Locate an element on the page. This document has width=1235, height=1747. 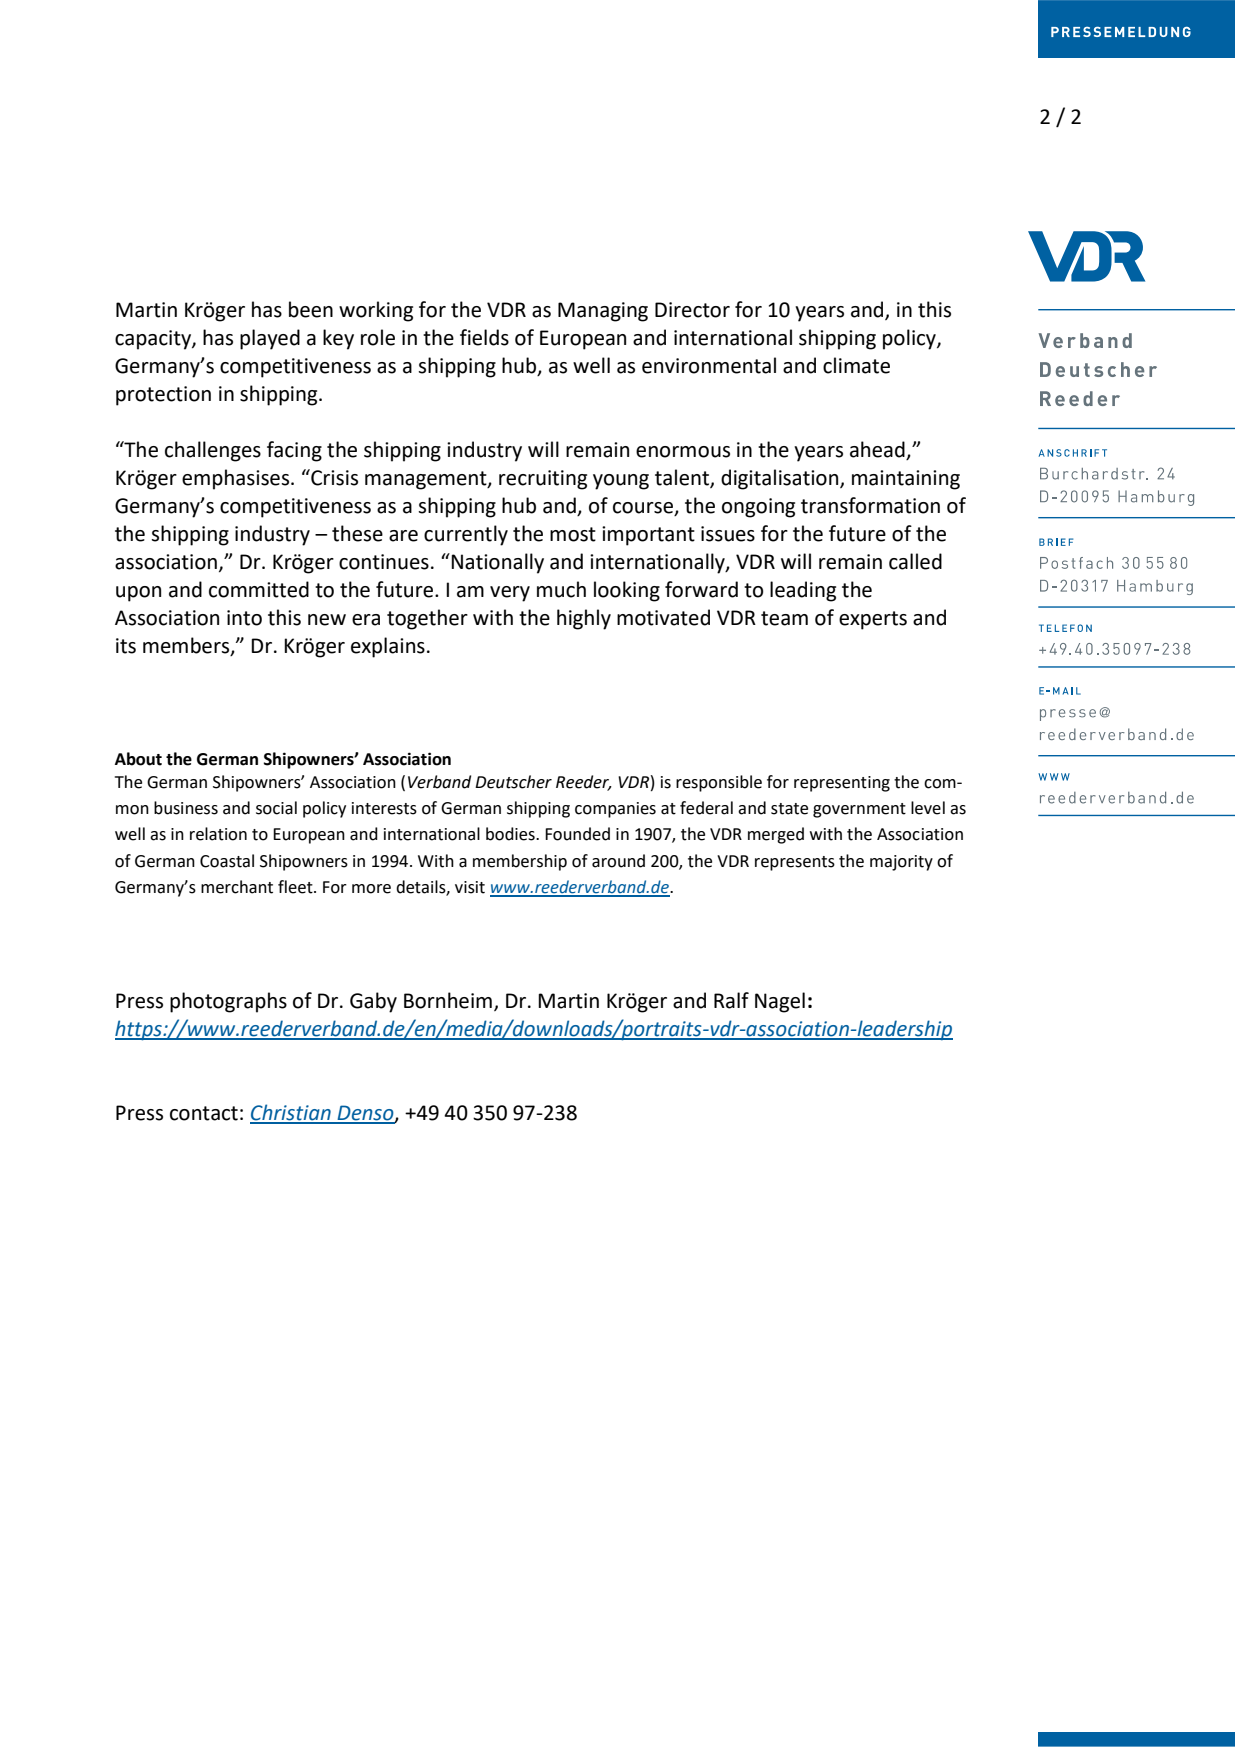
contact is located at coordinates (204, 1113).
